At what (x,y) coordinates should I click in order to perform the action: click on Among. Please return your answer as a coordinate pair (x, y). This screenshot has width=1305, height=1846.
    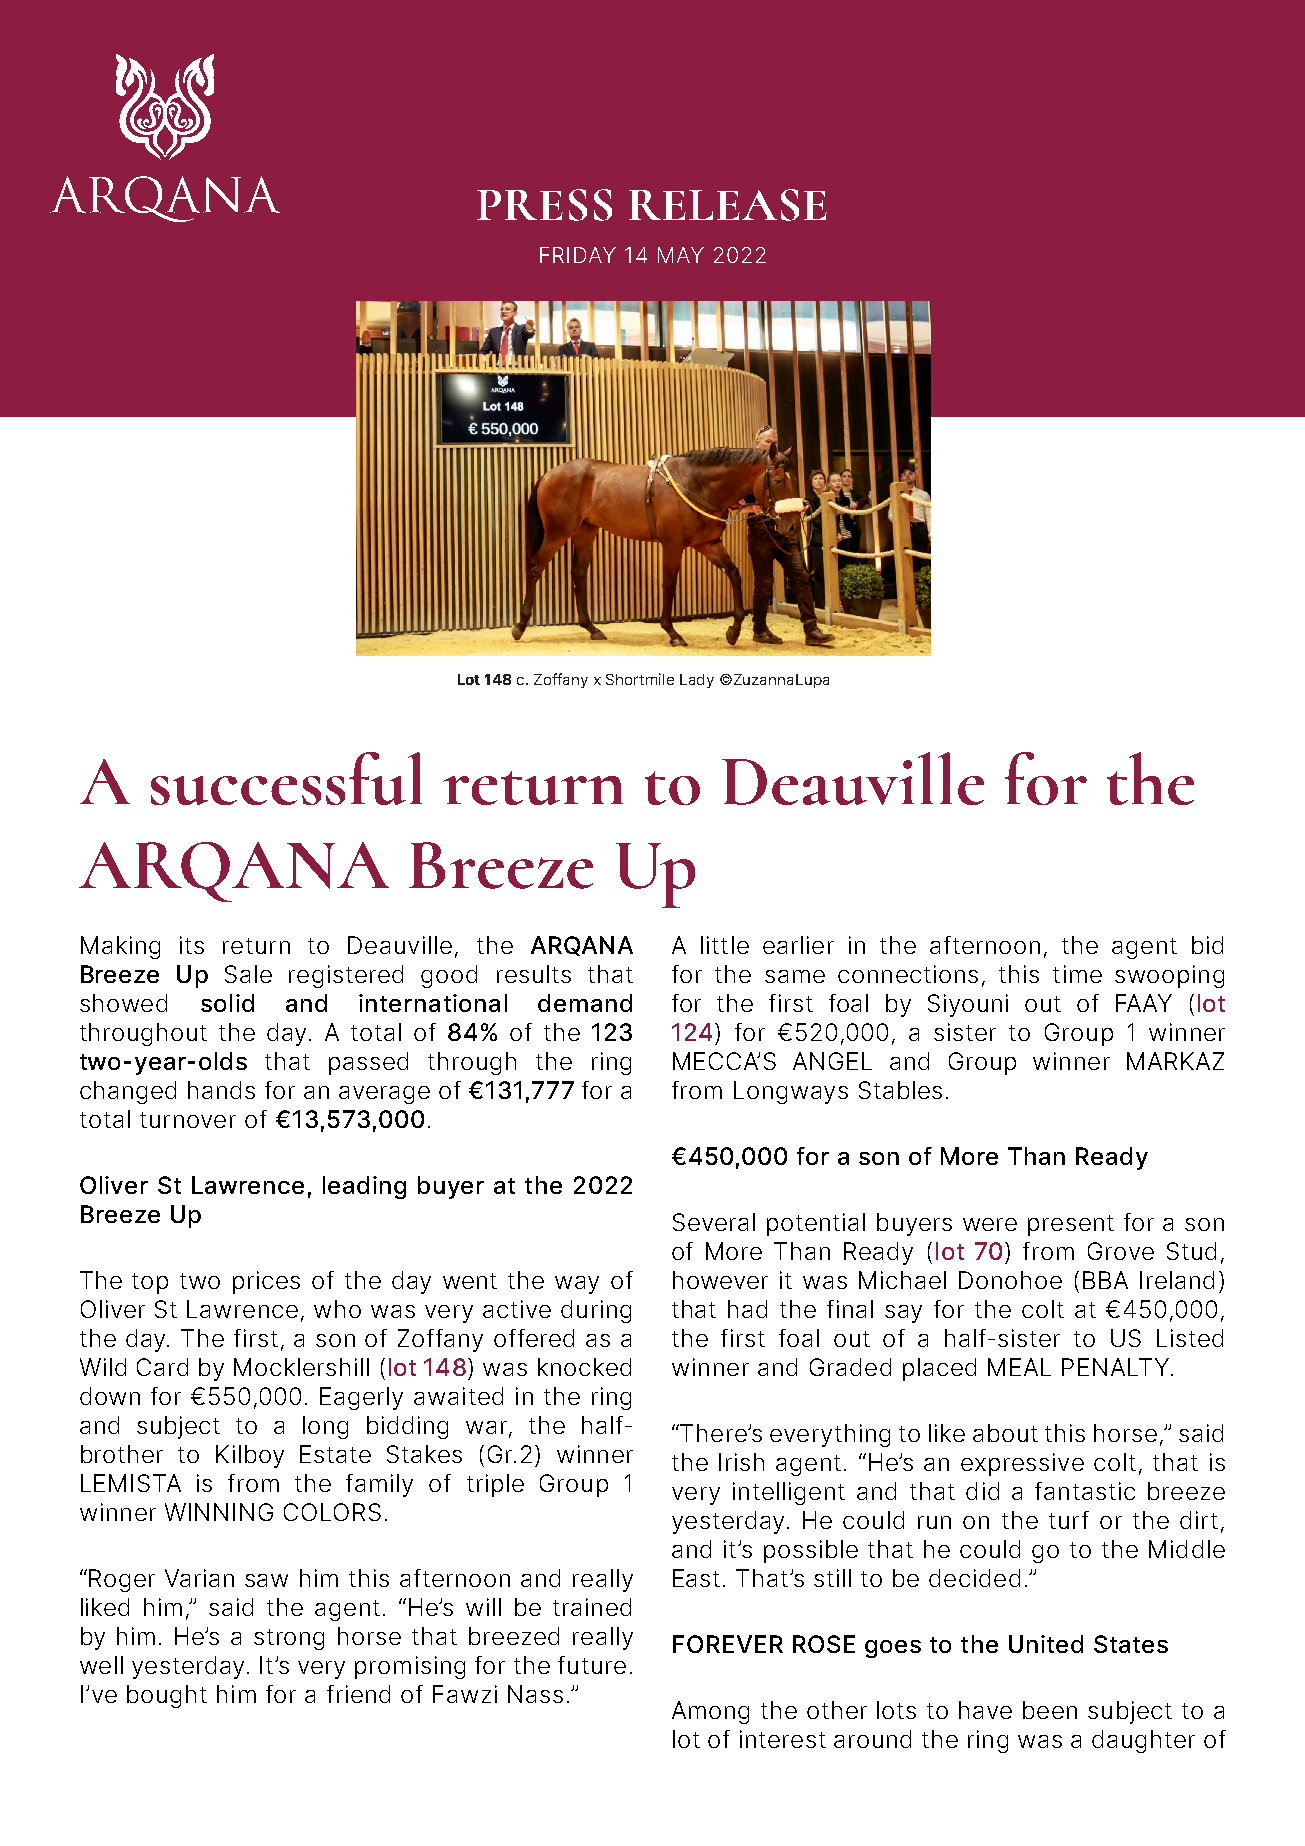
    Looking at the image, I should click on (710, 1712).
